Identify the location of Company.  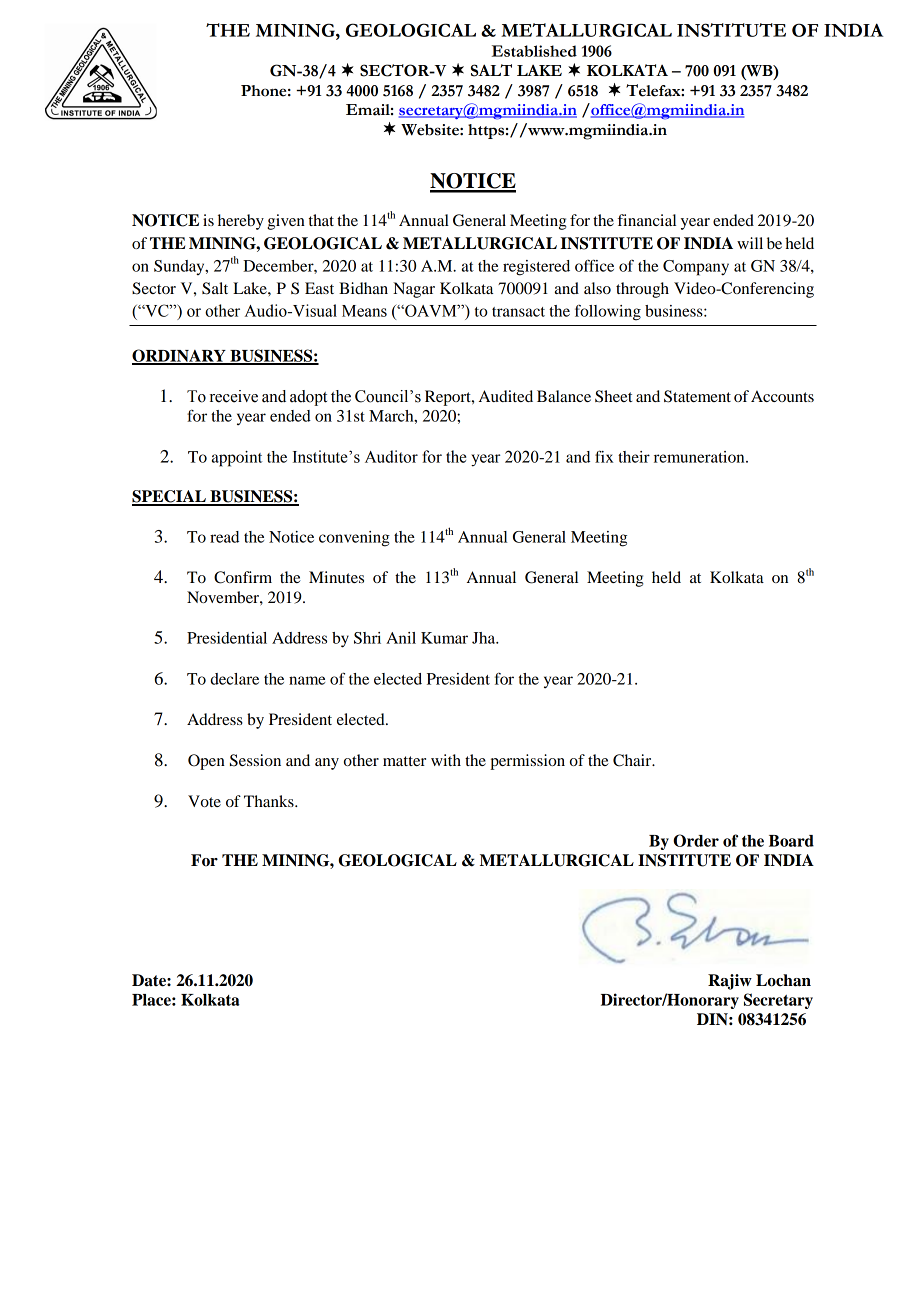
(696, 268).
